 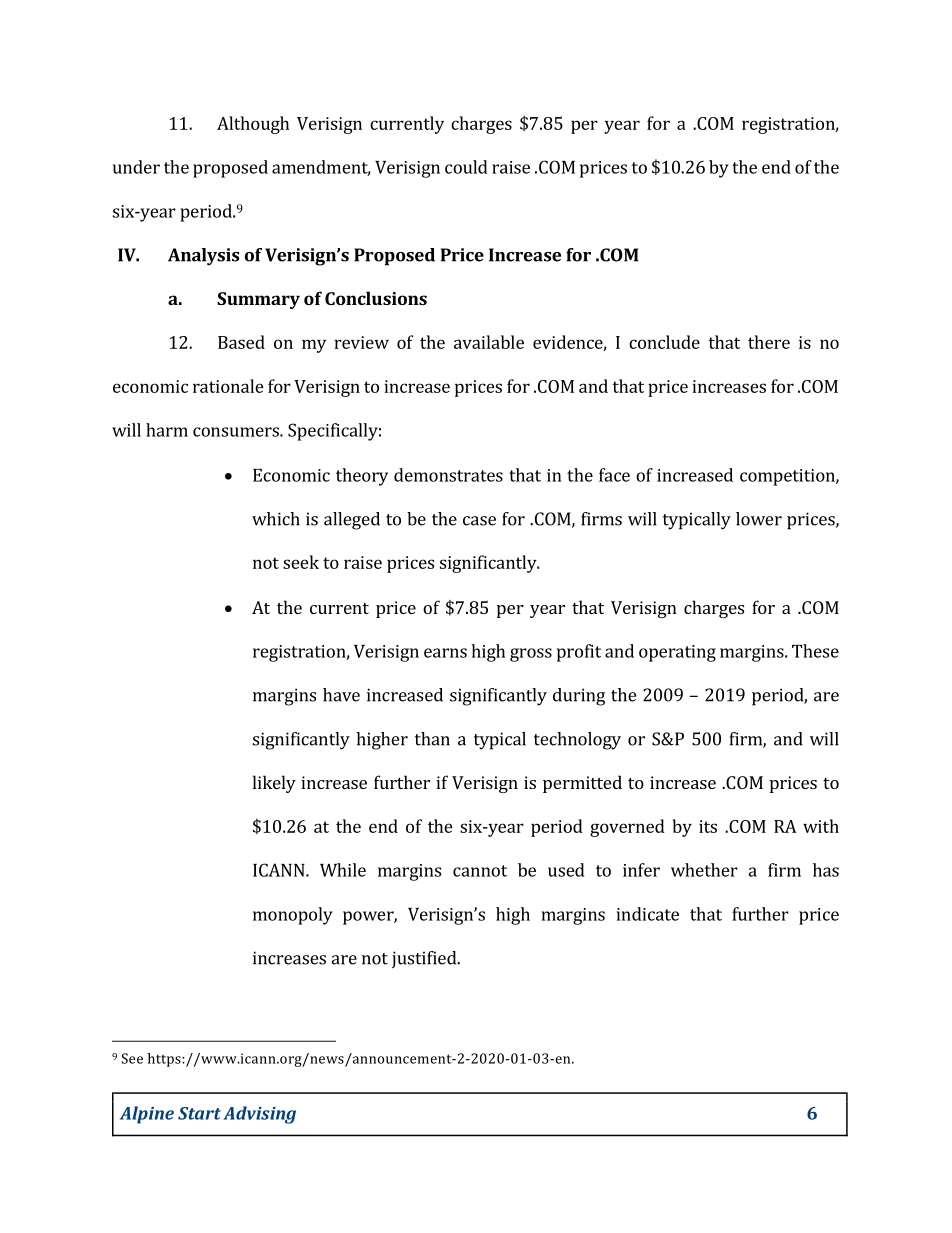 I want to click on Start, so click(x=199, y=1113).
